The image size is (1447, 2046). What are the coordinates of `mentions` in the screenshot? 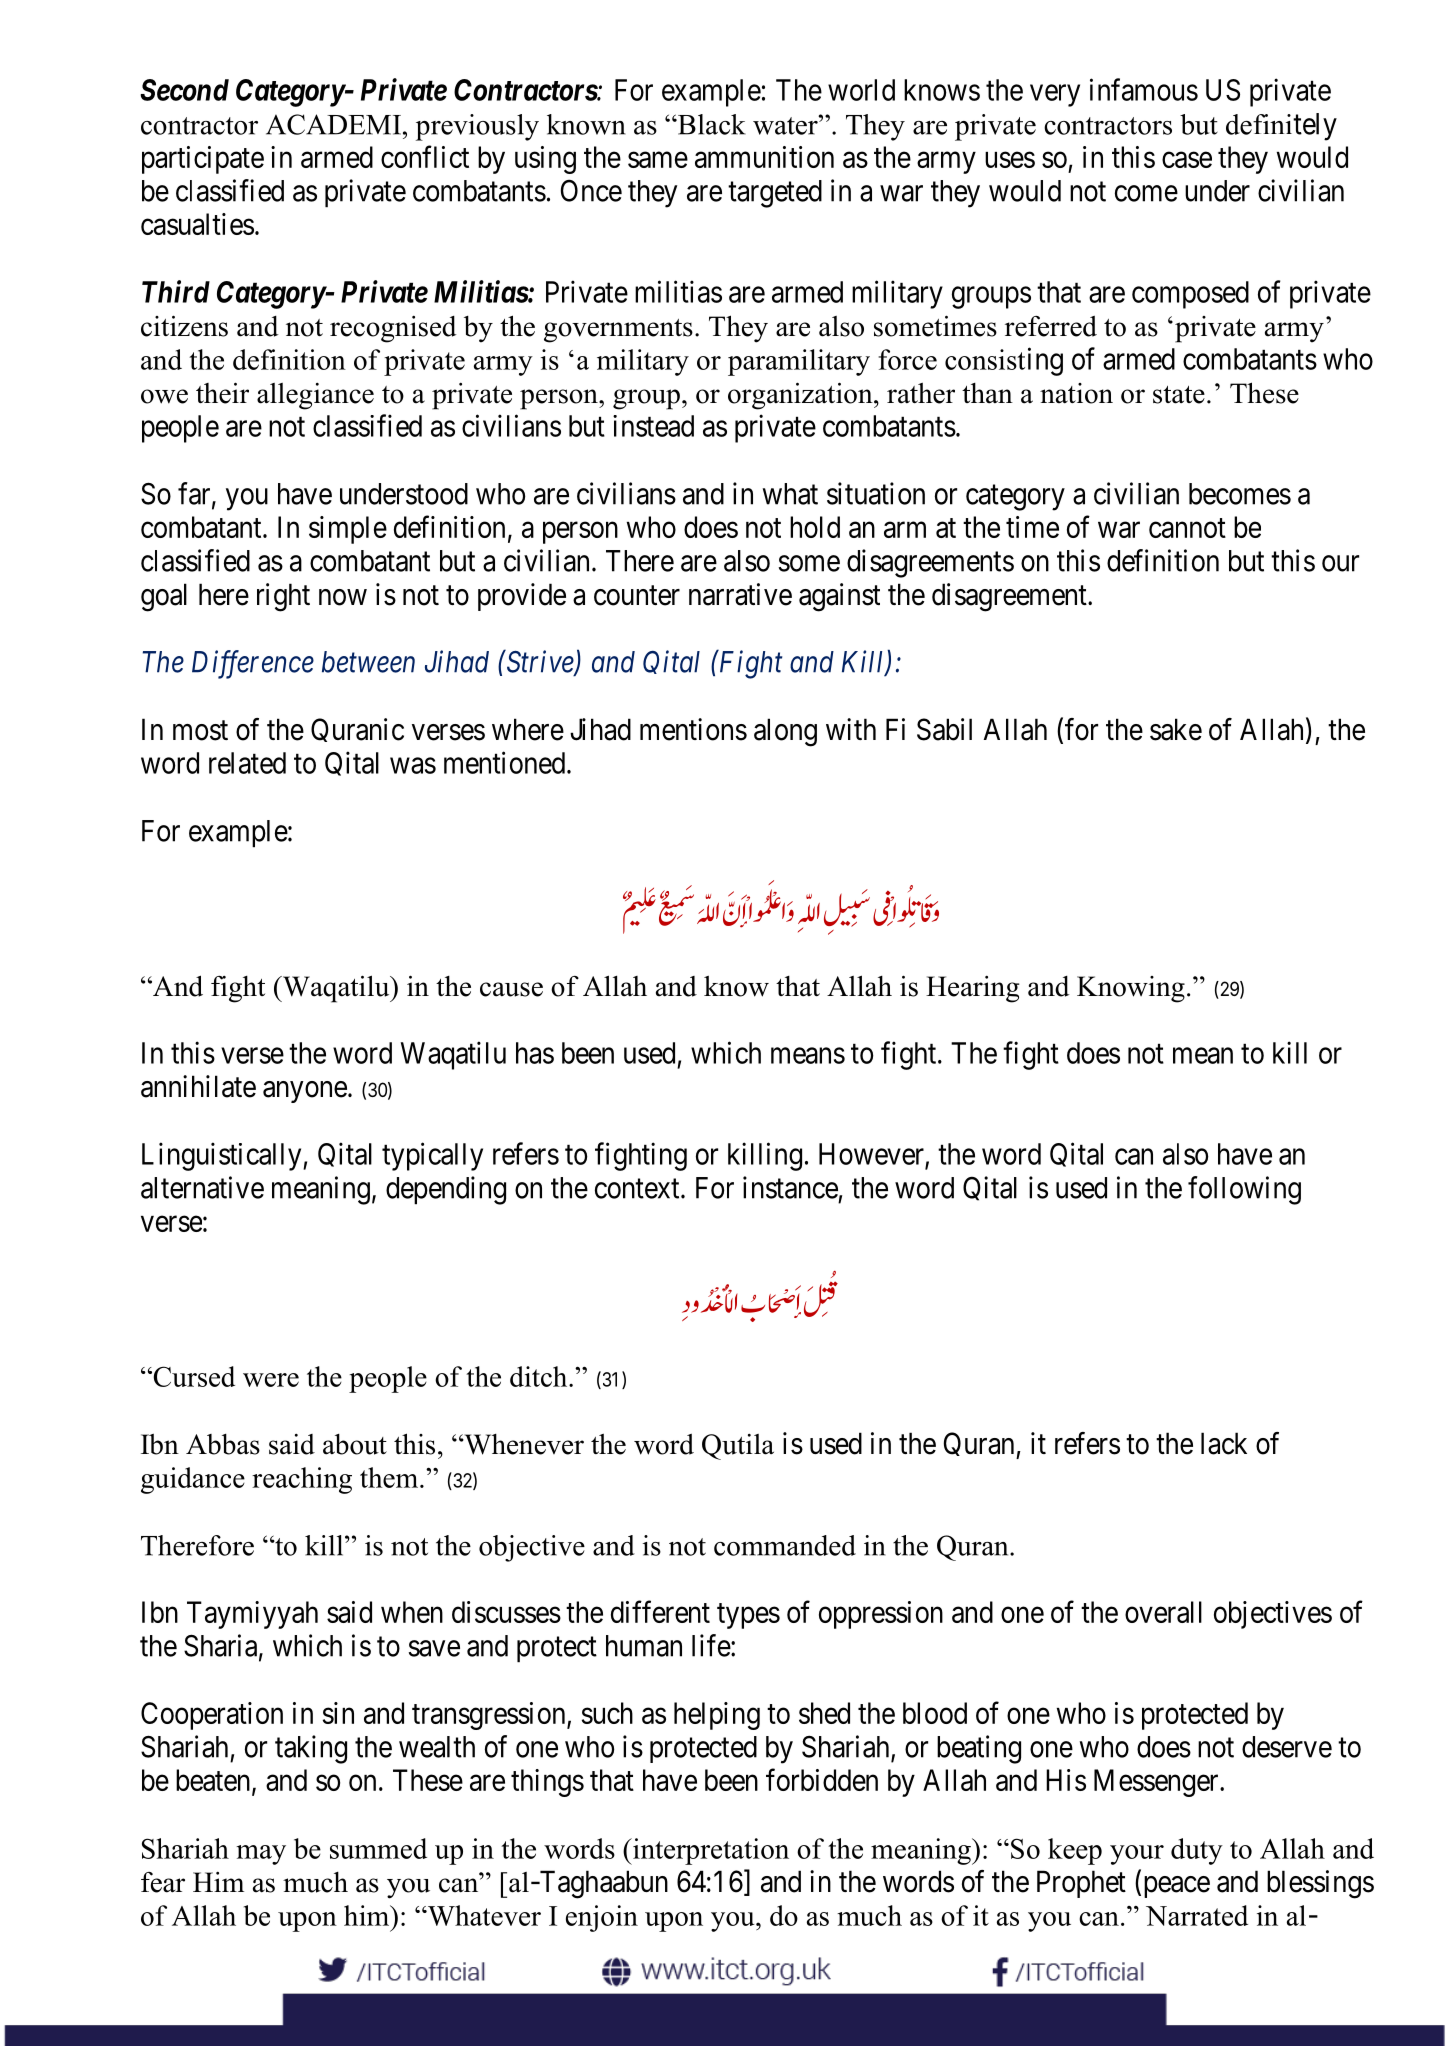 It's located at (693, 729).
